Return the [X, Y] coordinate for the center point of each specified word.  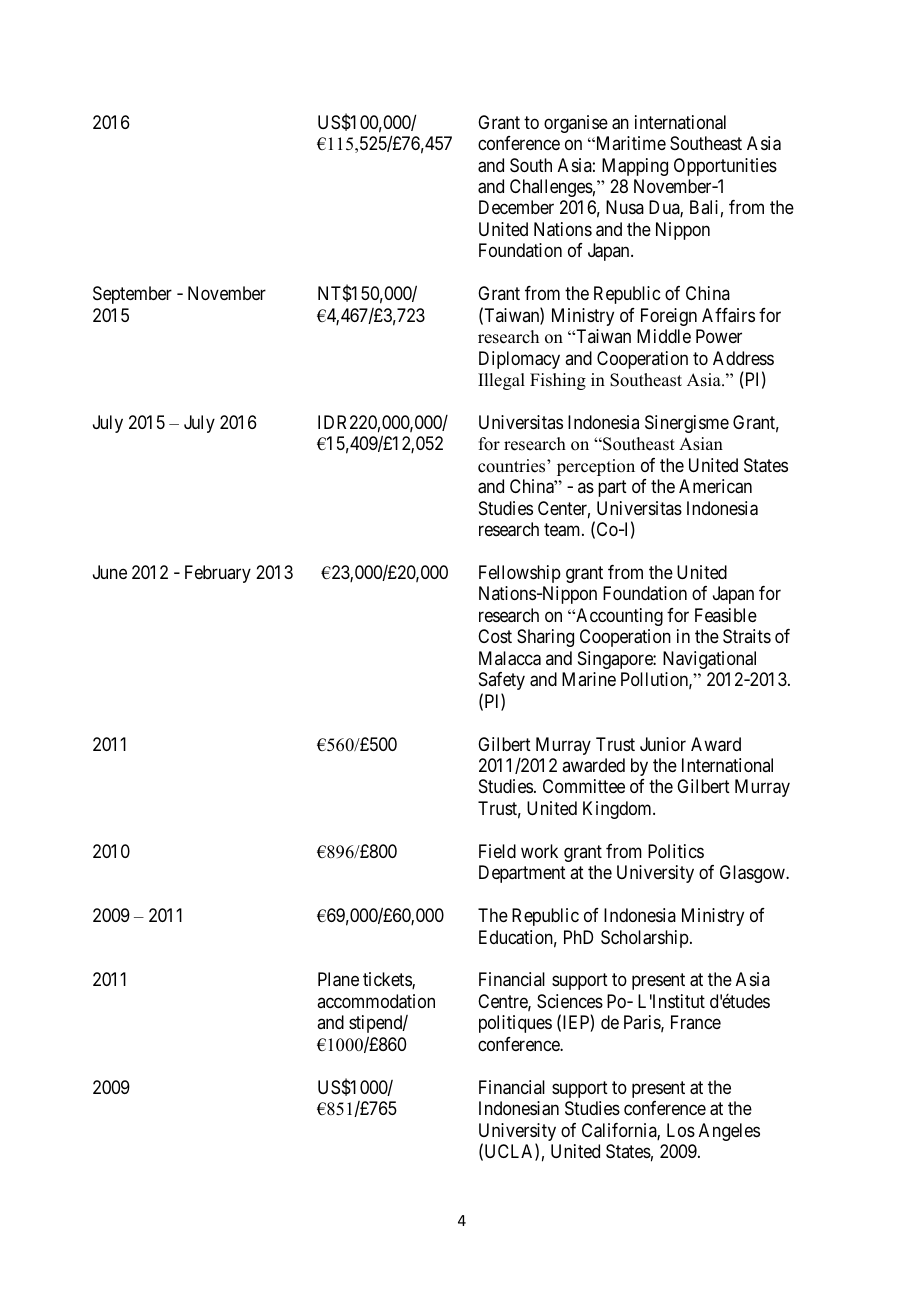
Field [497, 851]
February [218, 574]
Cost [495, 636]
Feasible [726, 615]
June [110, 572]
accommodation [376, 1001]
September [132, 295]
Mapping [635, 167]
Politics [676, 851]
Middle [664, 336]
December [516, 207]
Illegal [501, 381]
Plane [338, 979]
